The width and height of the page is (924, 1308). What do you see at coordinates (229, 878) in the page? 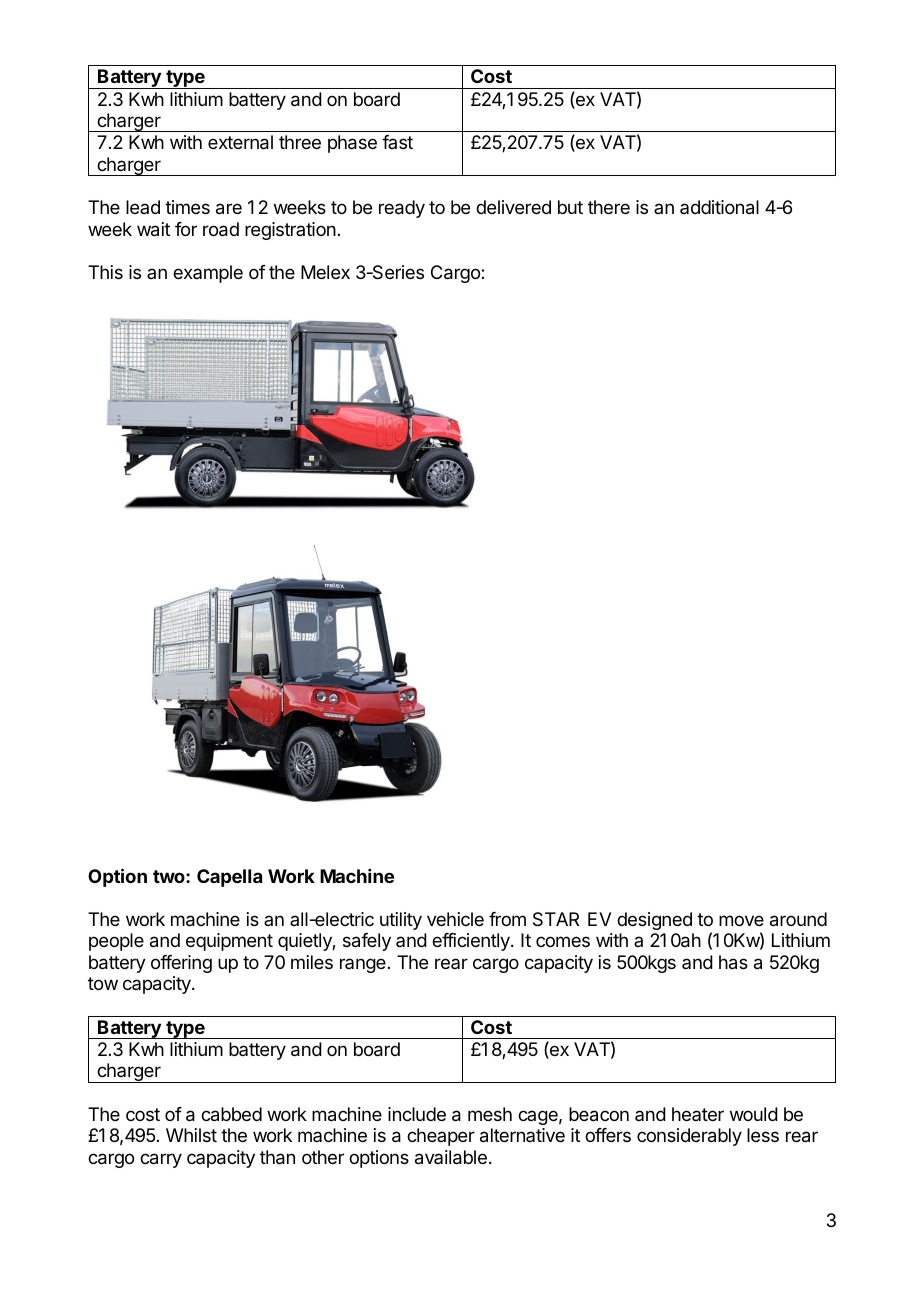
I see `Capella` at bounding box center [229, 878].
